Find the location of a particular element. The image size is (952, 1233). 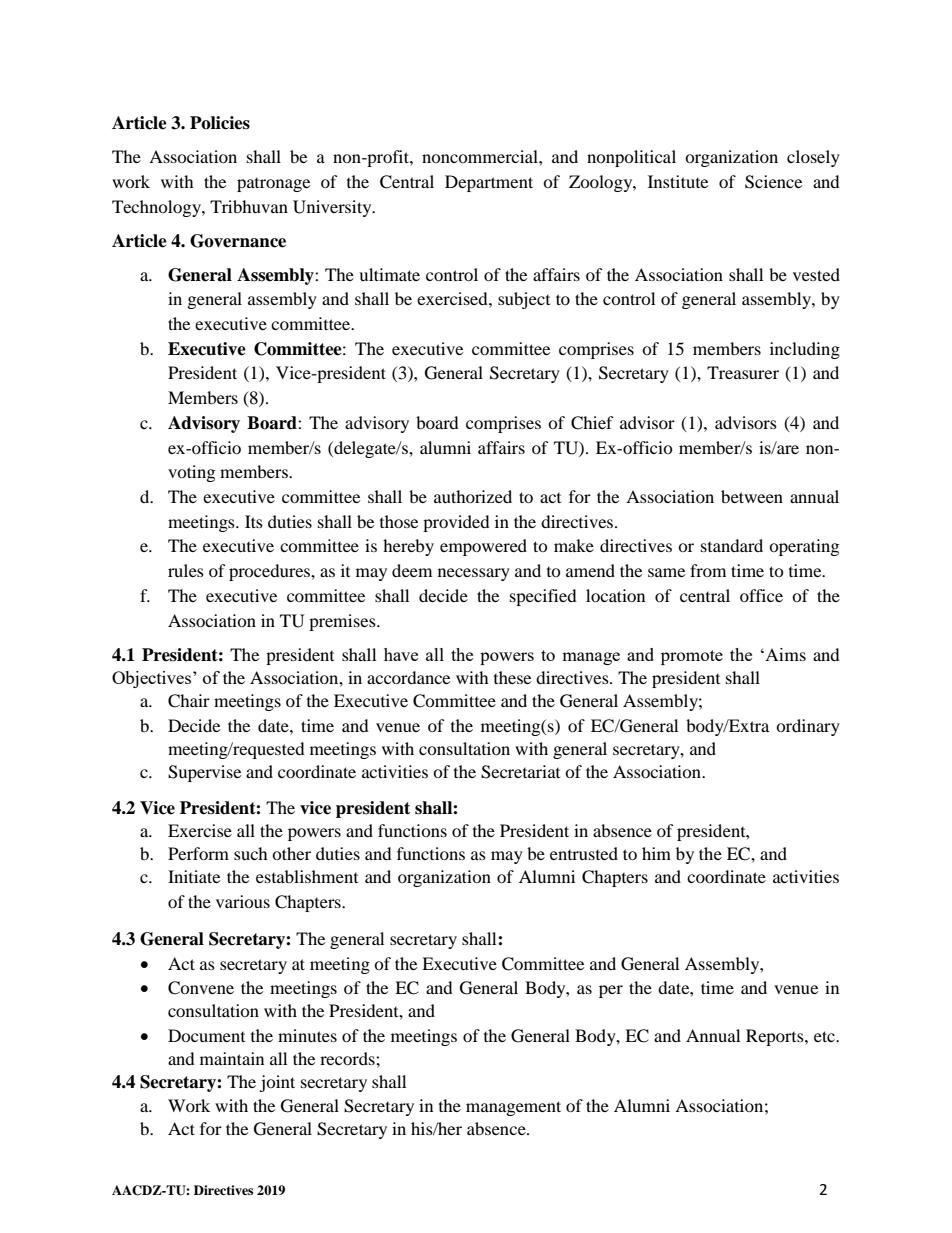

maintain is located at coordinates (232, 1058).
